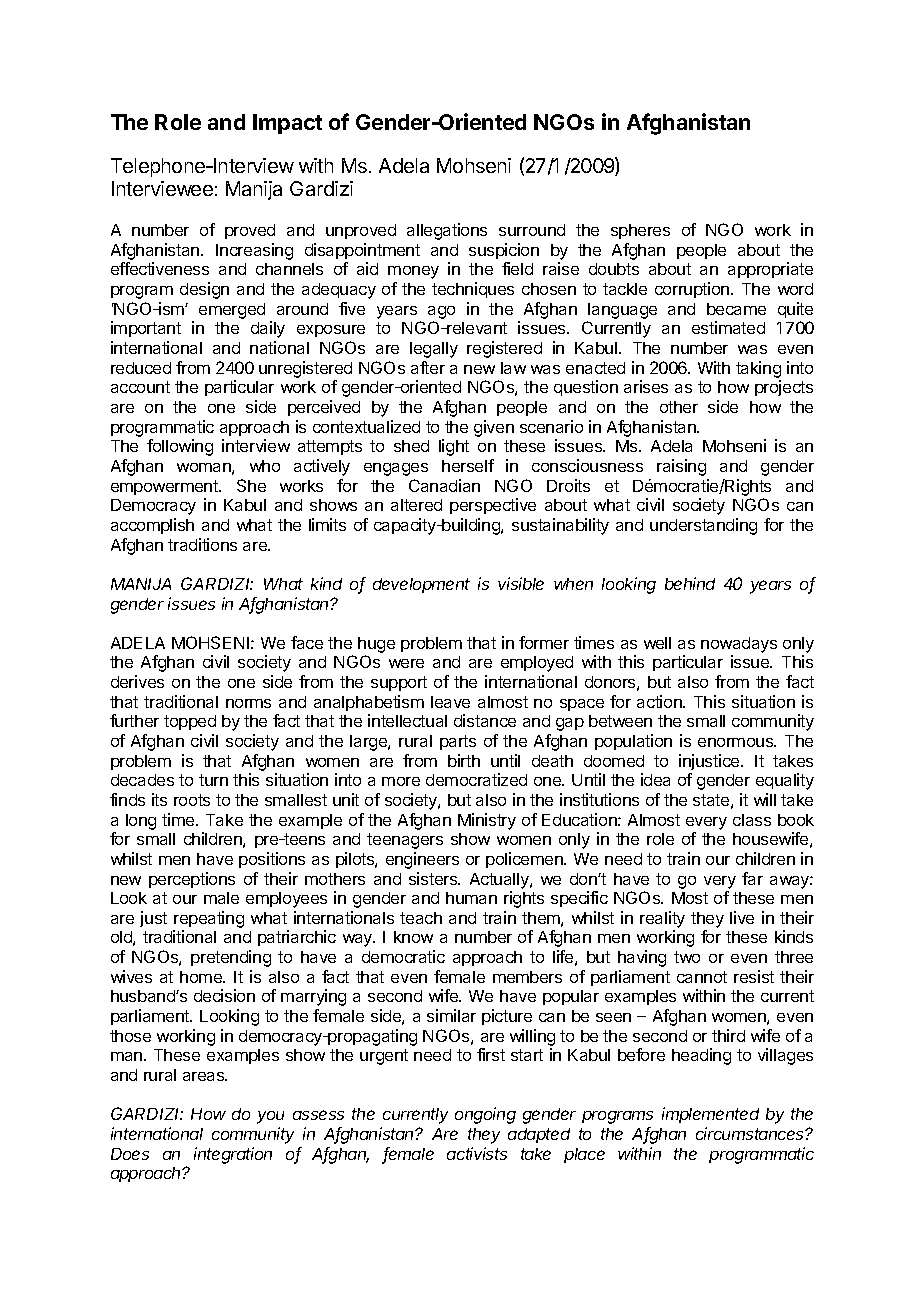 This page has width=924, height=1308. What do you see at coordinates (165, 487) in the page?
I see `empowerment` at bounding box center [165, 487].
